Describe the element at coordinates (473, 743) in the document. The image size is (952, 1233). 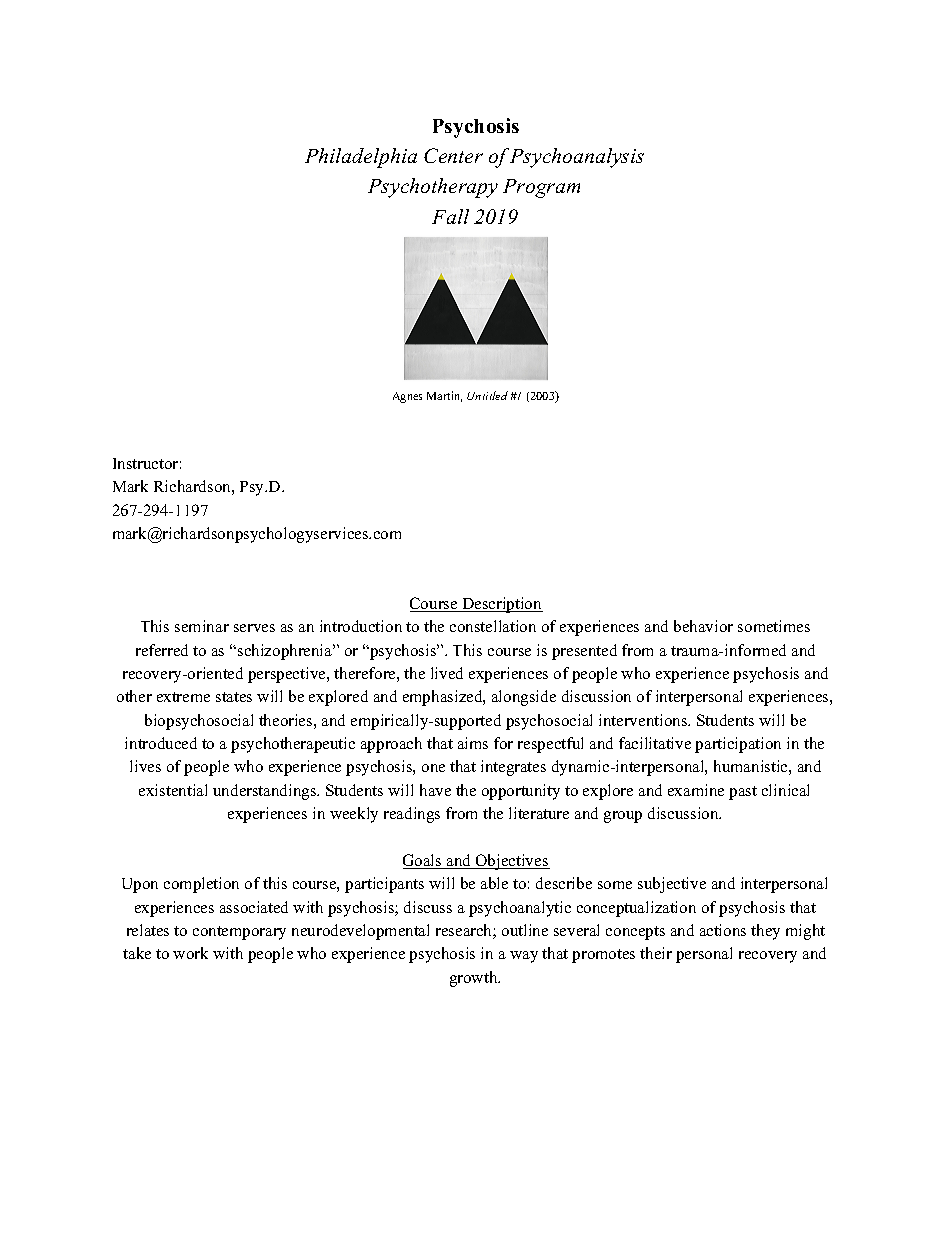
I see `aims` at that location.
